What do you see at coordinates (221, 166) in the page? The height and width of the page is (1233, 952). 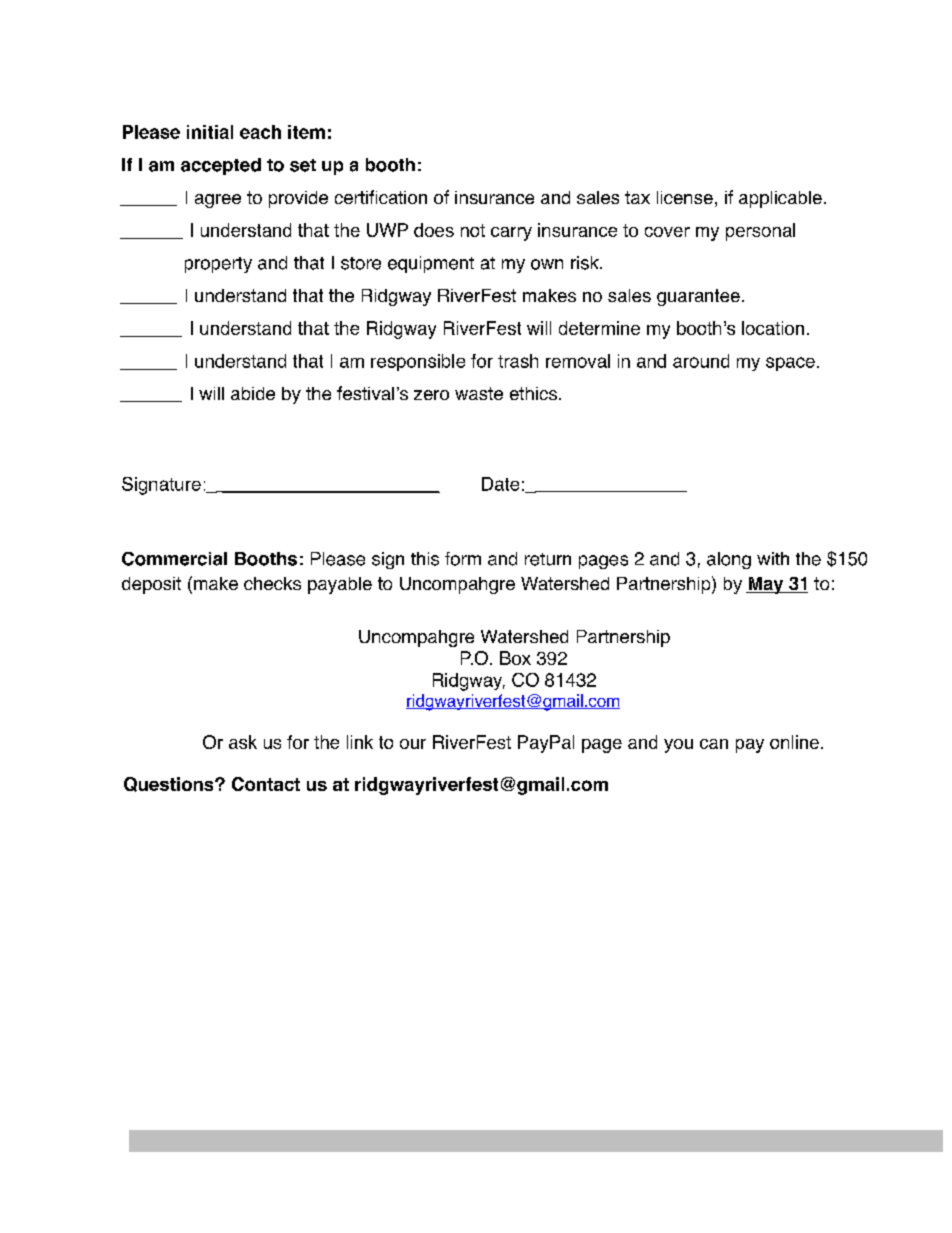 I see `accepted` at bounding box center [221, 166].
